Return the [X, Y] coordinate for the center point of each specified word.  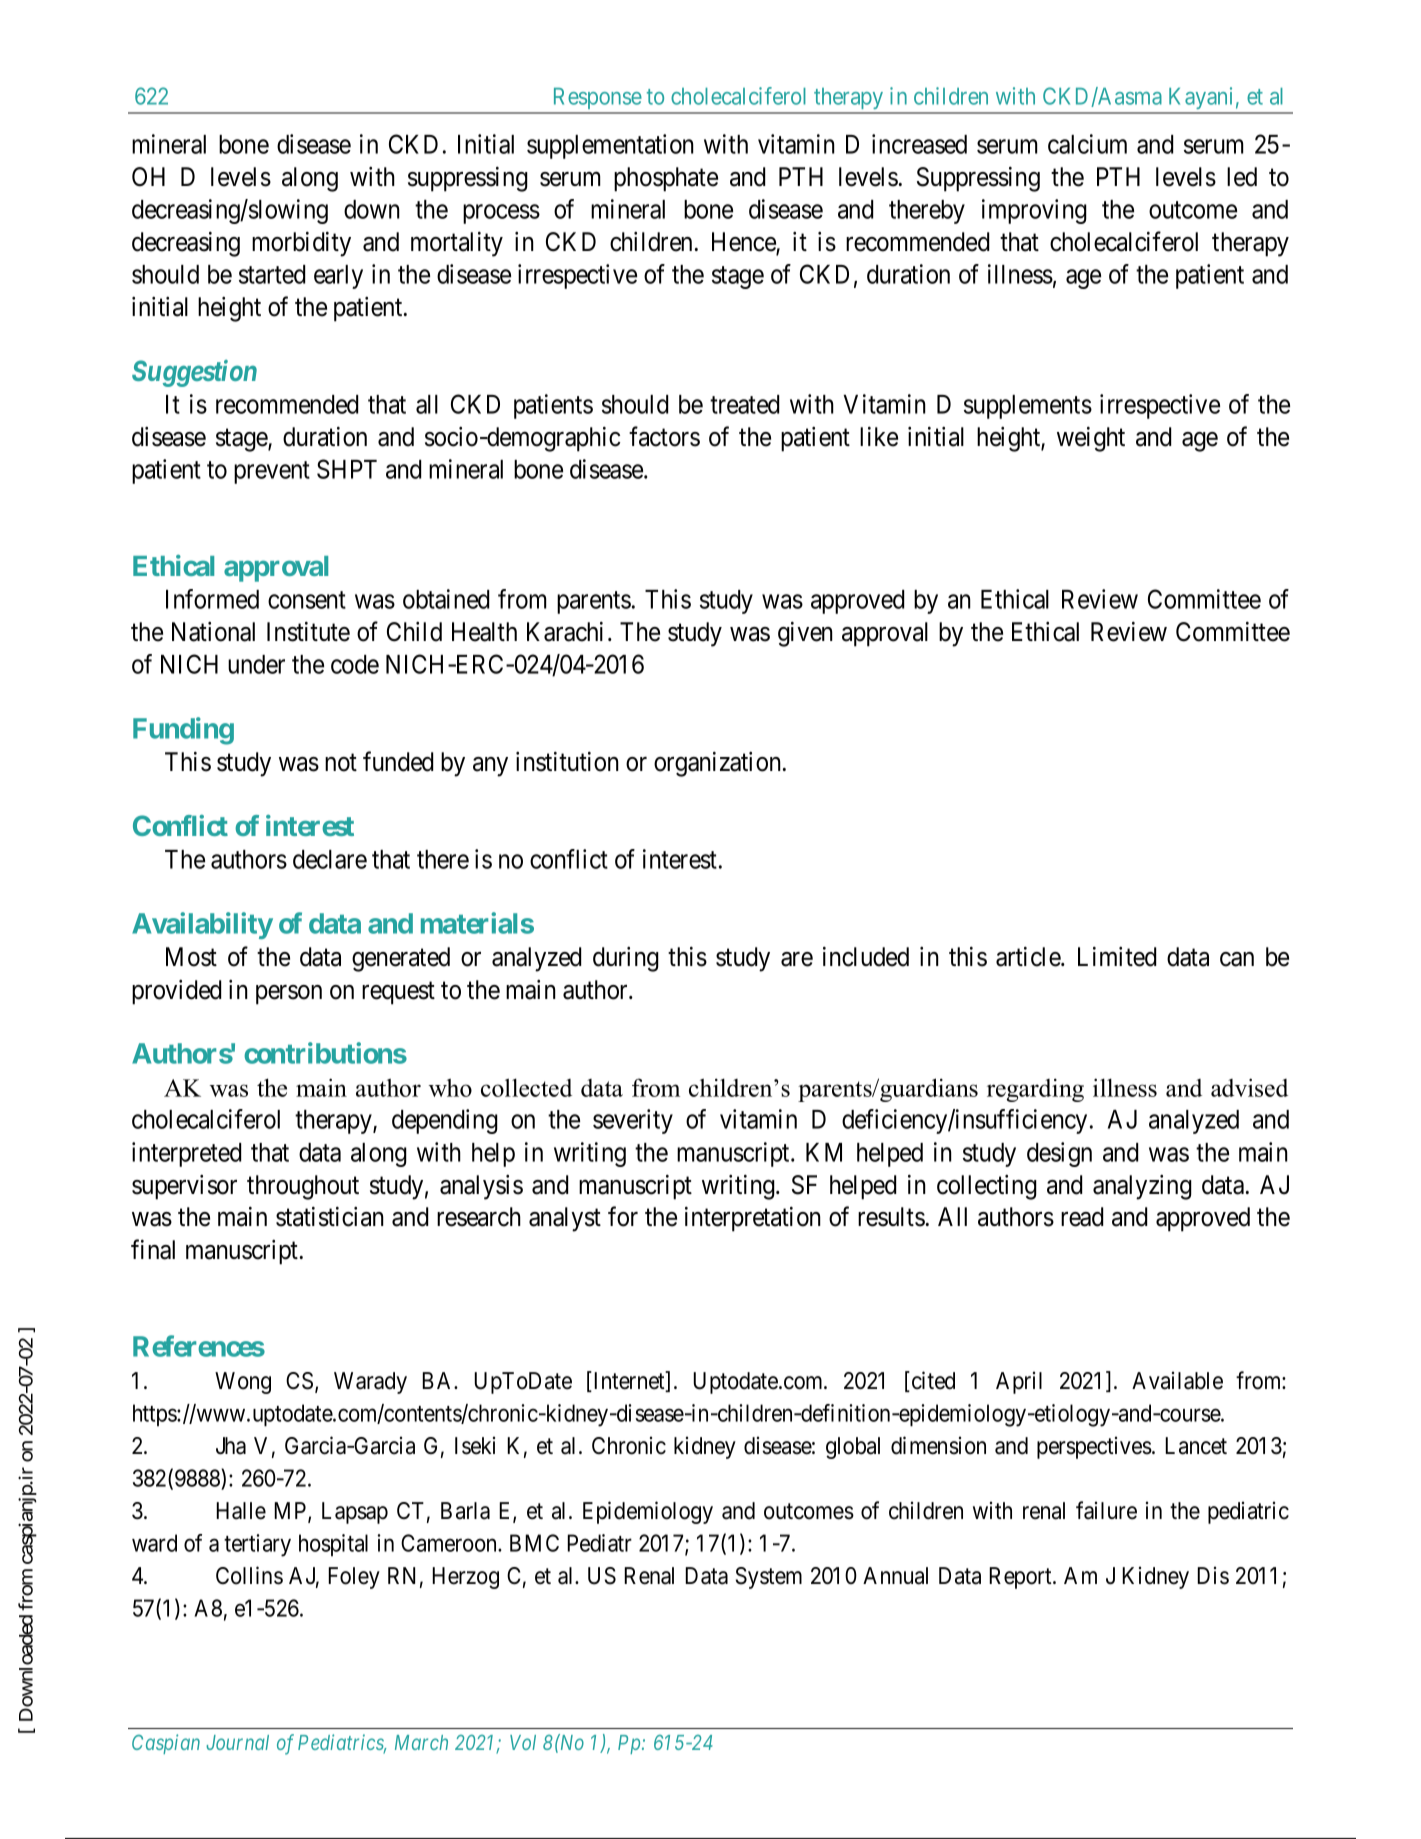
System [769, 1578]
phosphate [666, 179]
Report [1021, 1578]
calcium [1087, 144]
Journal [237, 1742]
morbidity [301, 244]
